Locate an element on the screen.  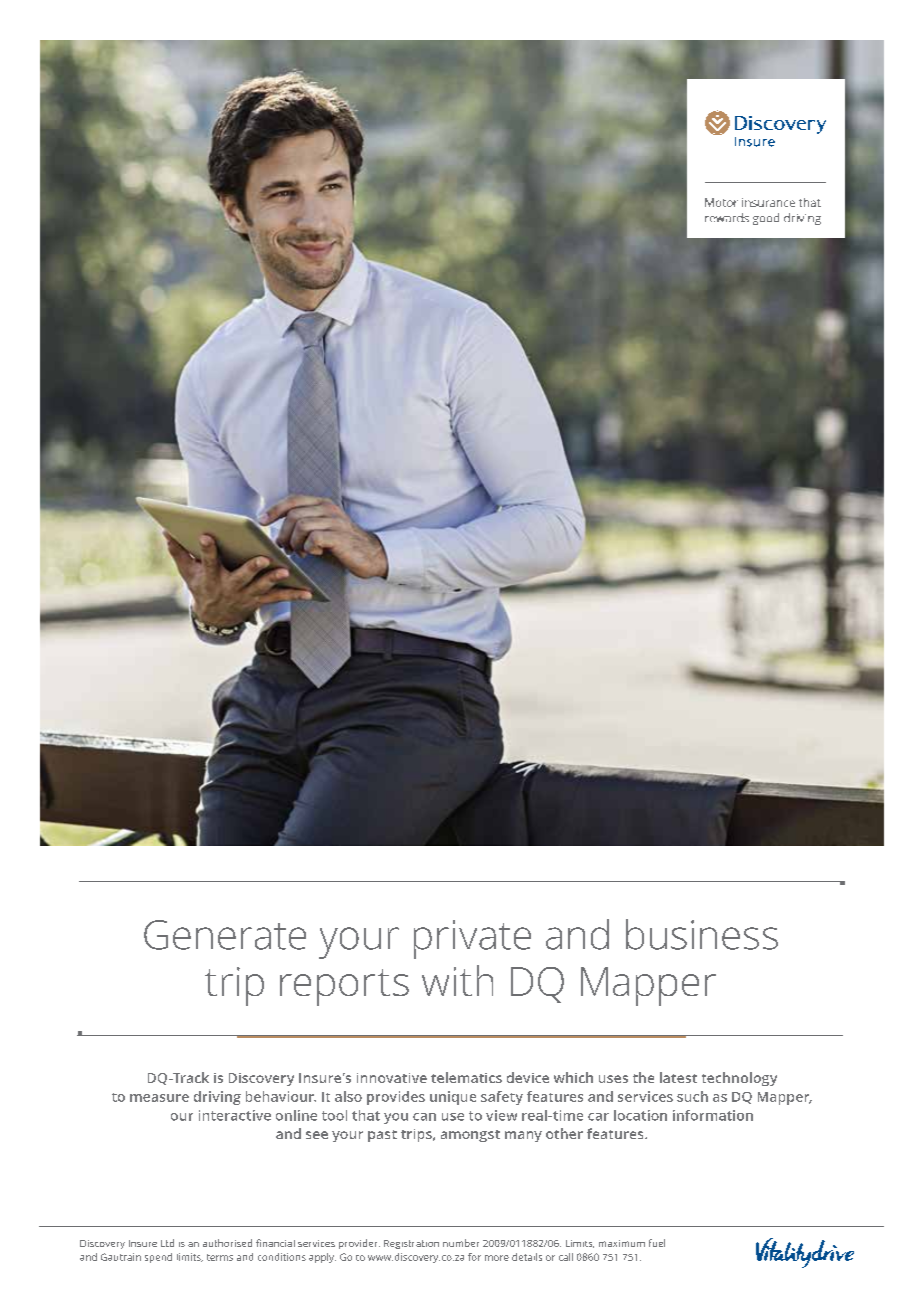
authorised is located at coordinates (227, 1243).
